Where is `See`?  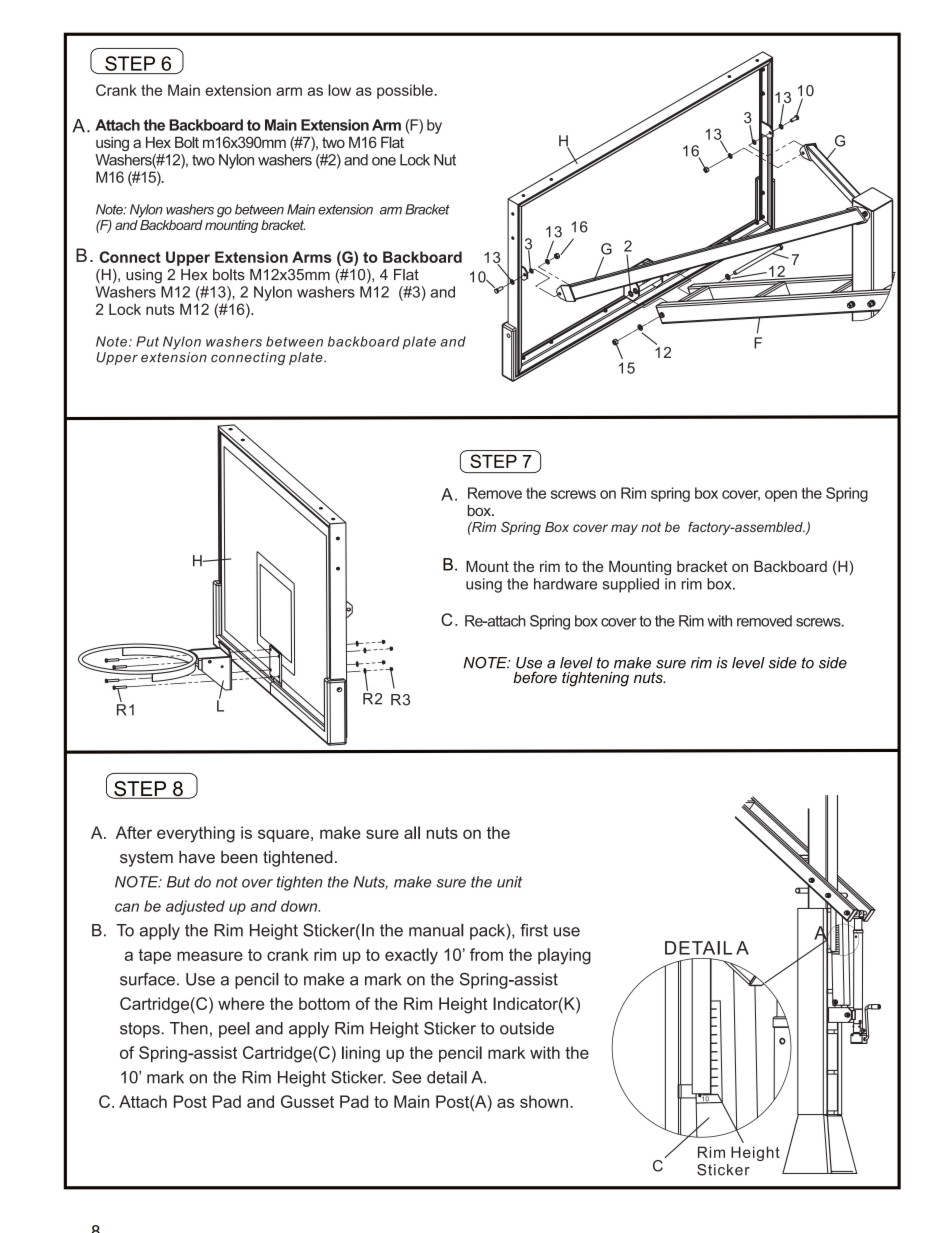 See is located at coordinates (407, 1077).
